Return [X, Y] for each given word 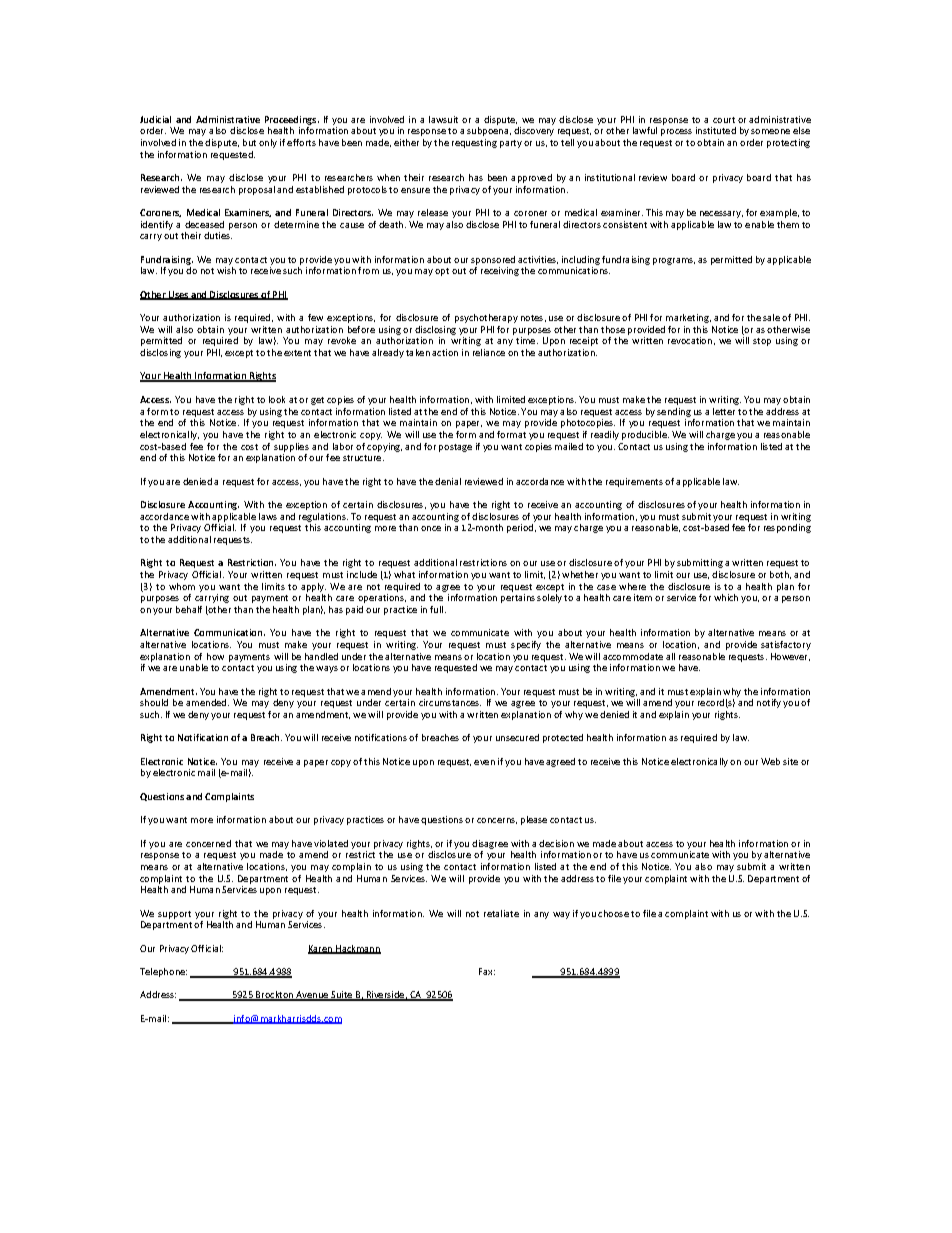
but [249, 142]
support [174, 915]
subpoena [489, 131]
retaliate [501, 913]
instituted [716, 130]
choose [613, 913]
